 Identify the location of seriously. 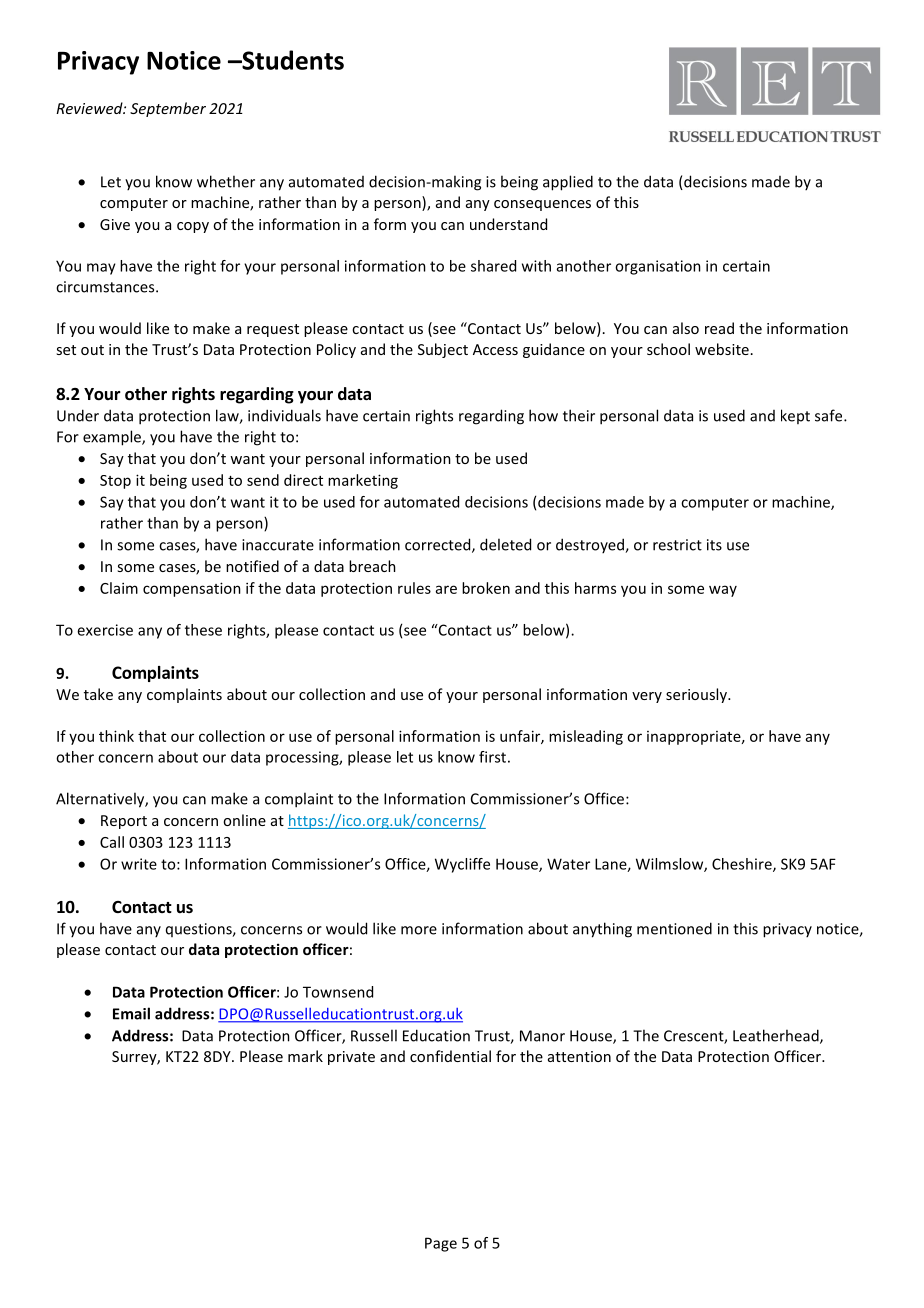
(697, 695).
